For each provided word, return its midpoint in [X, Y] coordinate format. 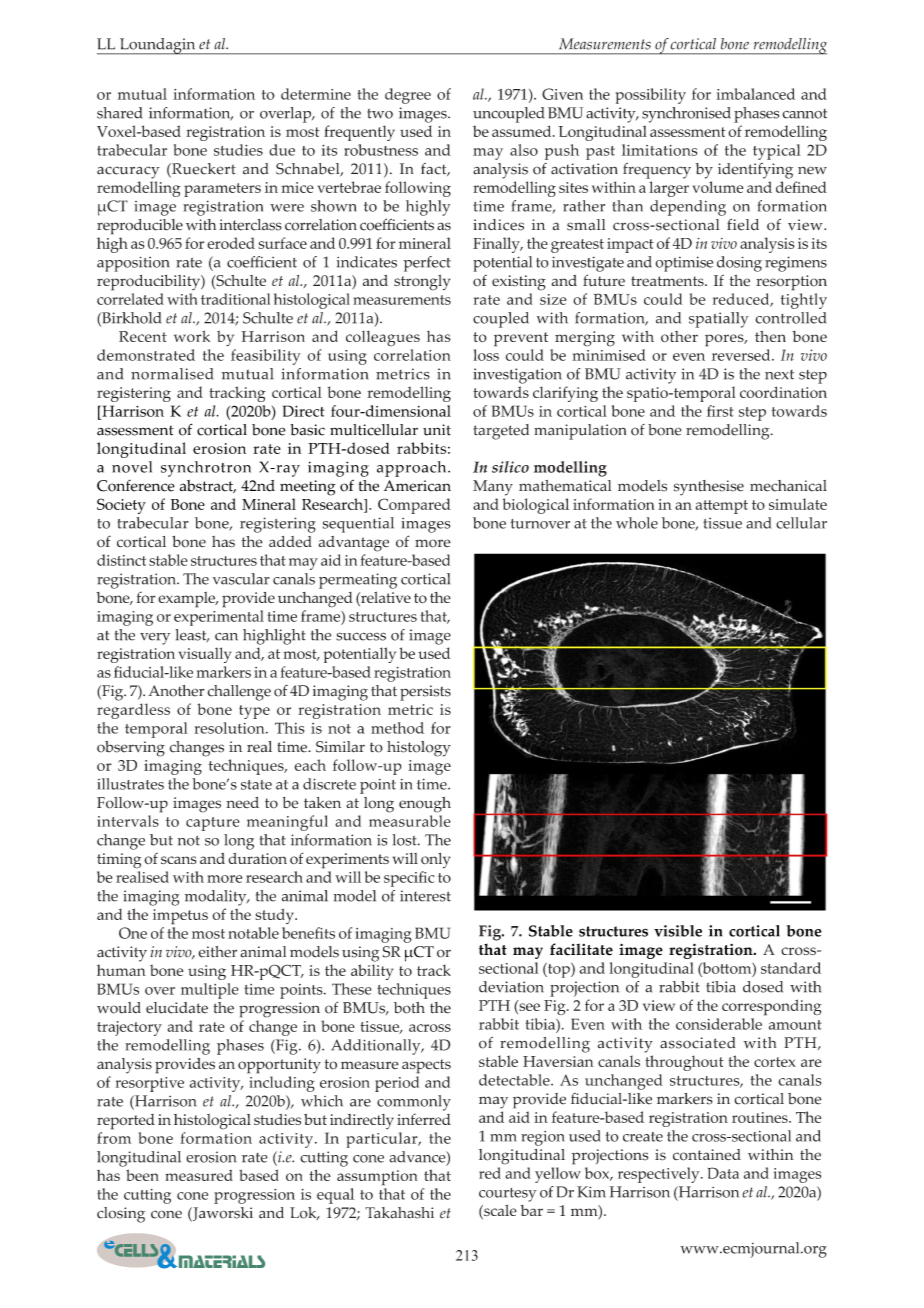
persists [425, 693]
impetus [180, 917]
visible [678, 931]
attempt [722, 507]
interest [425, 896]
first [720, 411]
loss [486, 355]
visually [205, 655]
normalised [172, 374]
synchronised [686, 115]
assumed [523, 131]
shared [119, 113]
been [142, 1175]
